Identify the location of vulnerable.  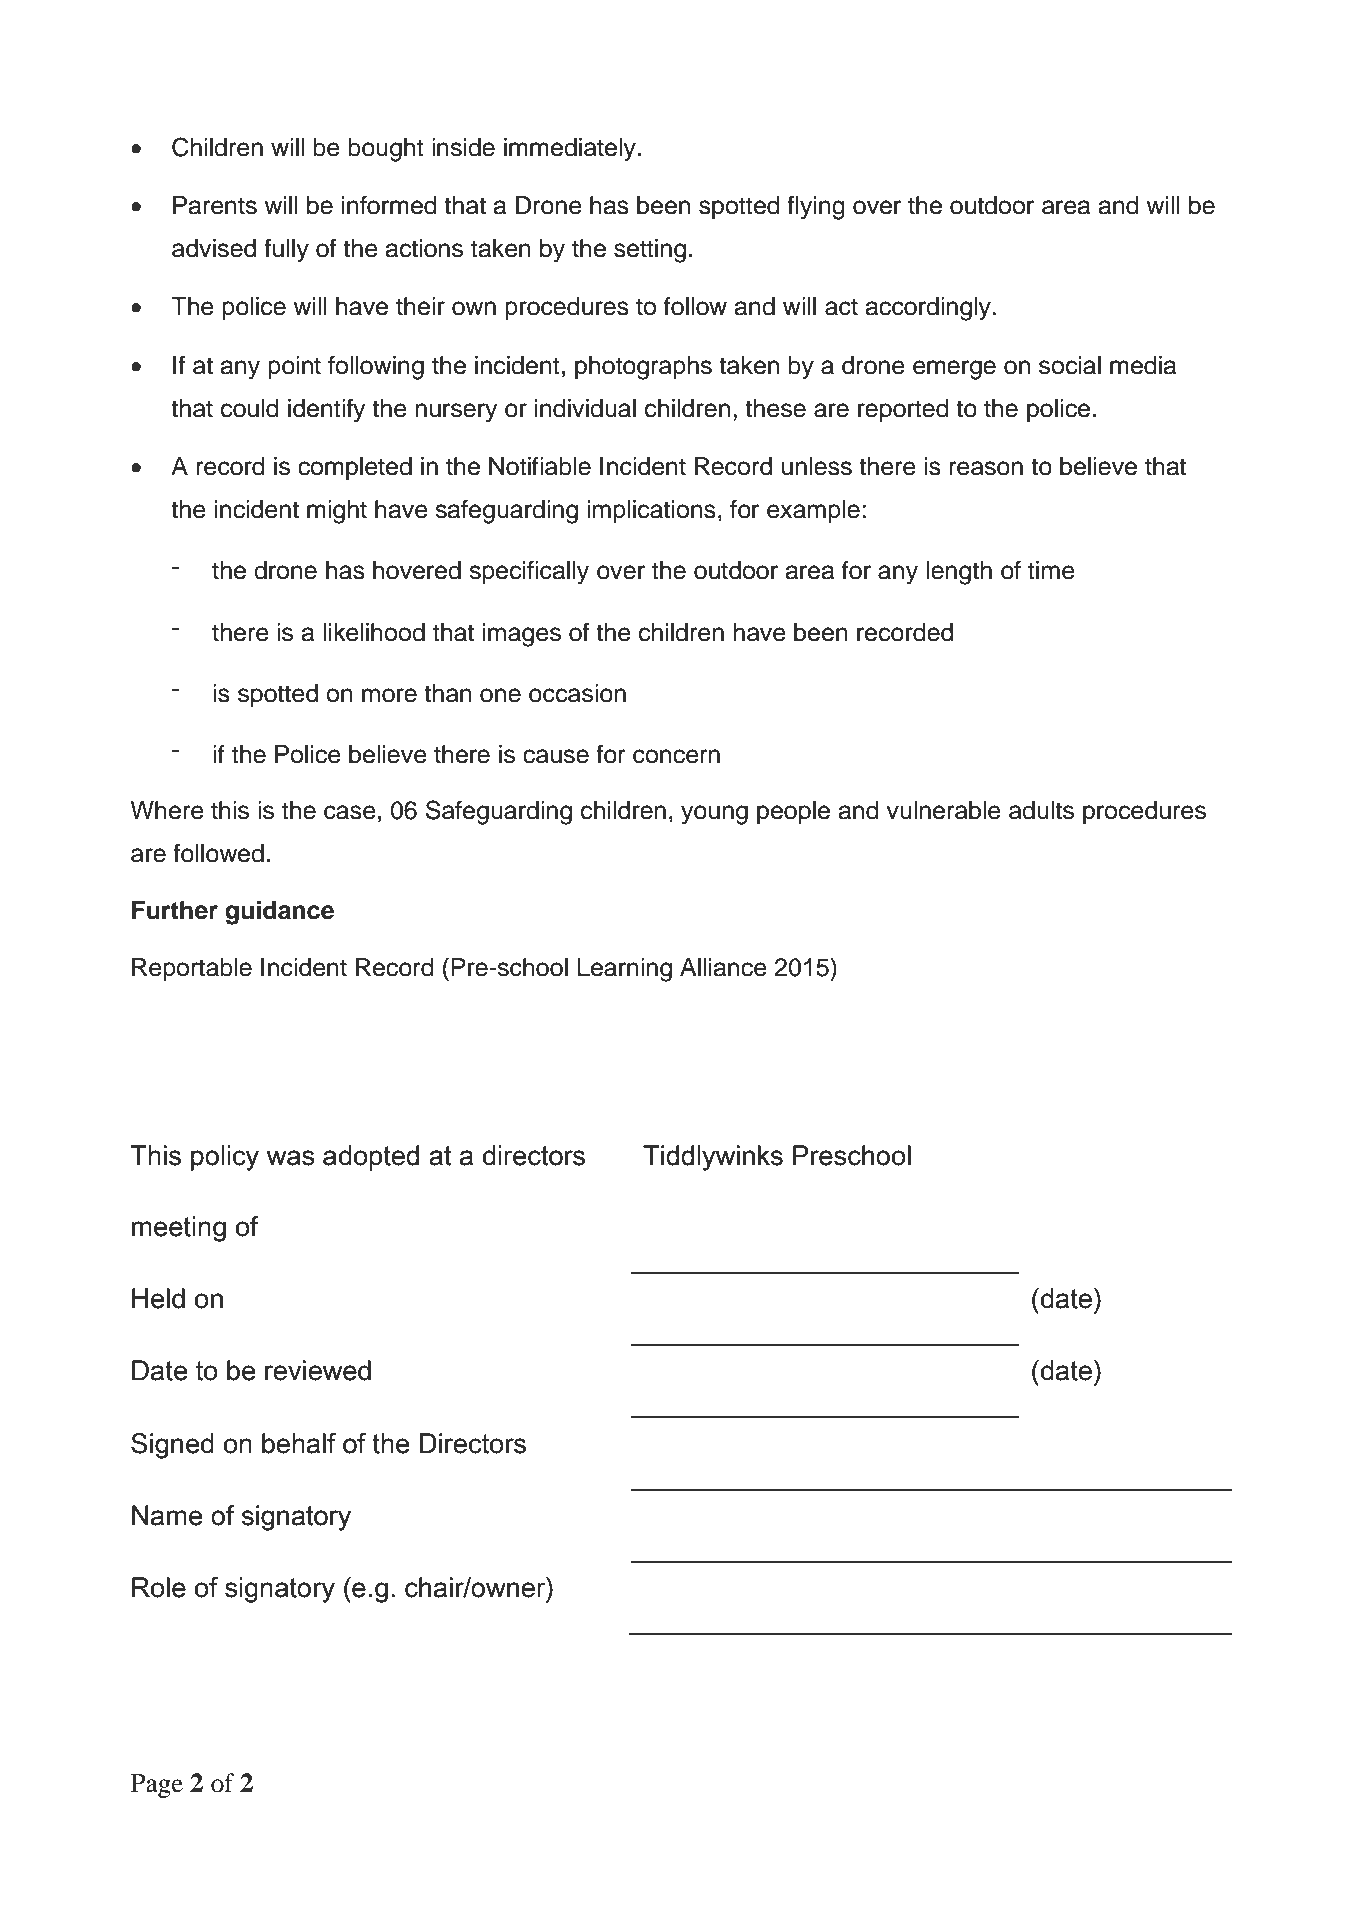
(943, 810).
